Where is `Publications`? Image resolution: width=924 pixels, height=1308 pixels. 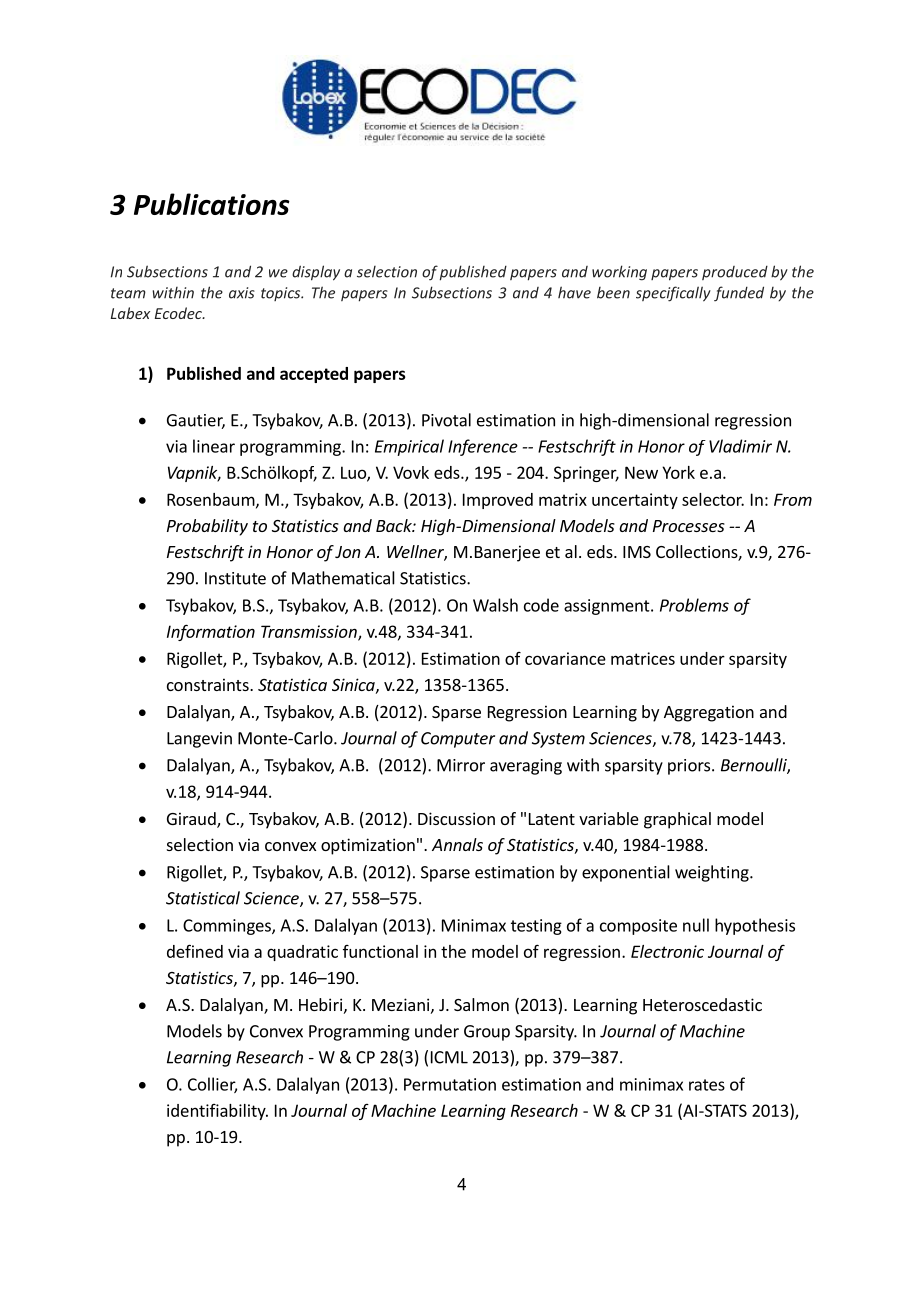 Publications is located at coordinates (212, 204).
